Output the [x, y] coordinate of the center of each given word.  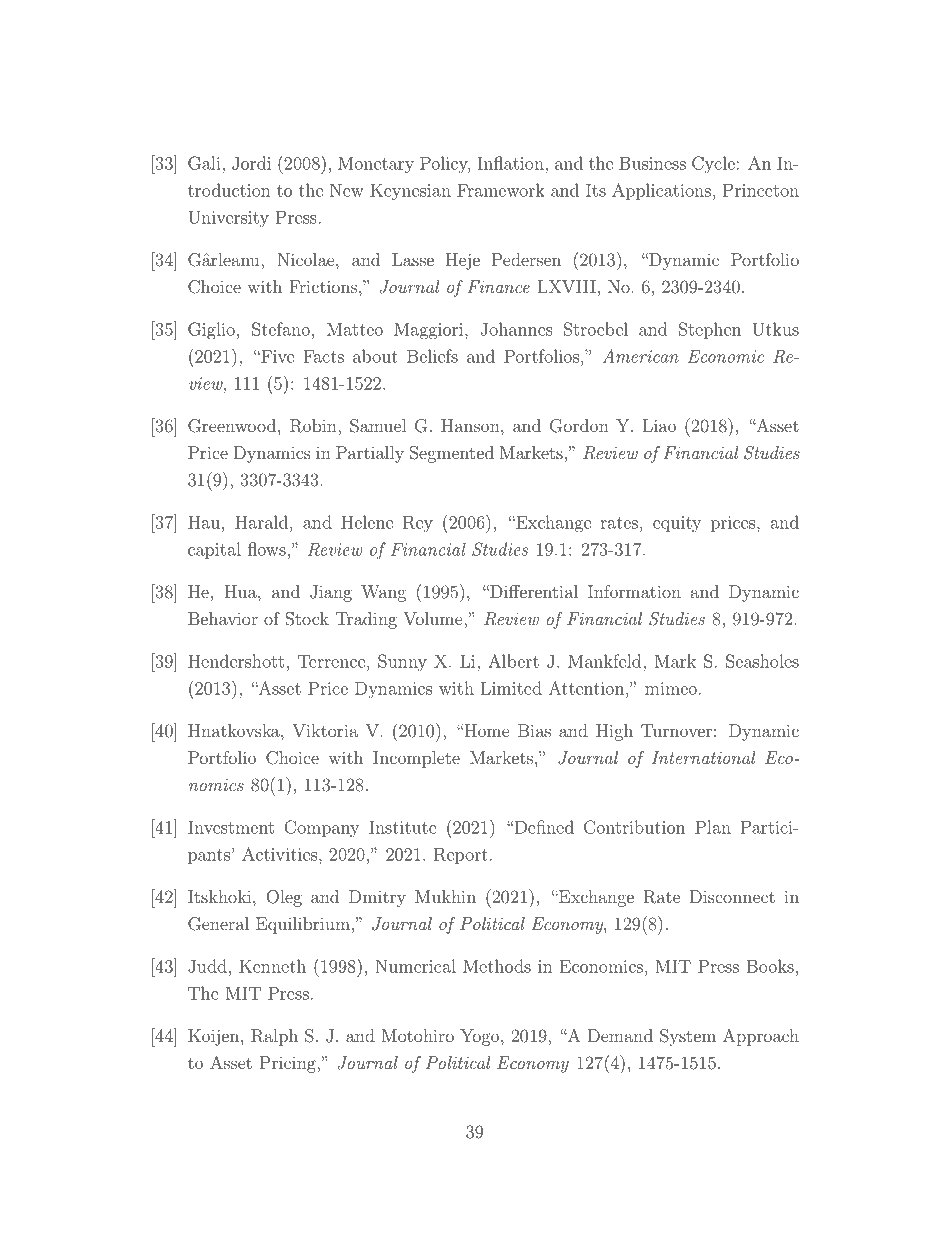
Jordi [251, 163]
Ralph [274, 1037]
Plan [713, 827]
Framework [501, 190]
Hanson [471, 425]
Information [634, 591]
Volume [434, 618]
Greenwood [232, 426]
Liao [659, 425]
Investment [231, 827]
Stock [307, 619]
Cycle [713, 165]
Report [461, 855]
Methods [497, 966]
